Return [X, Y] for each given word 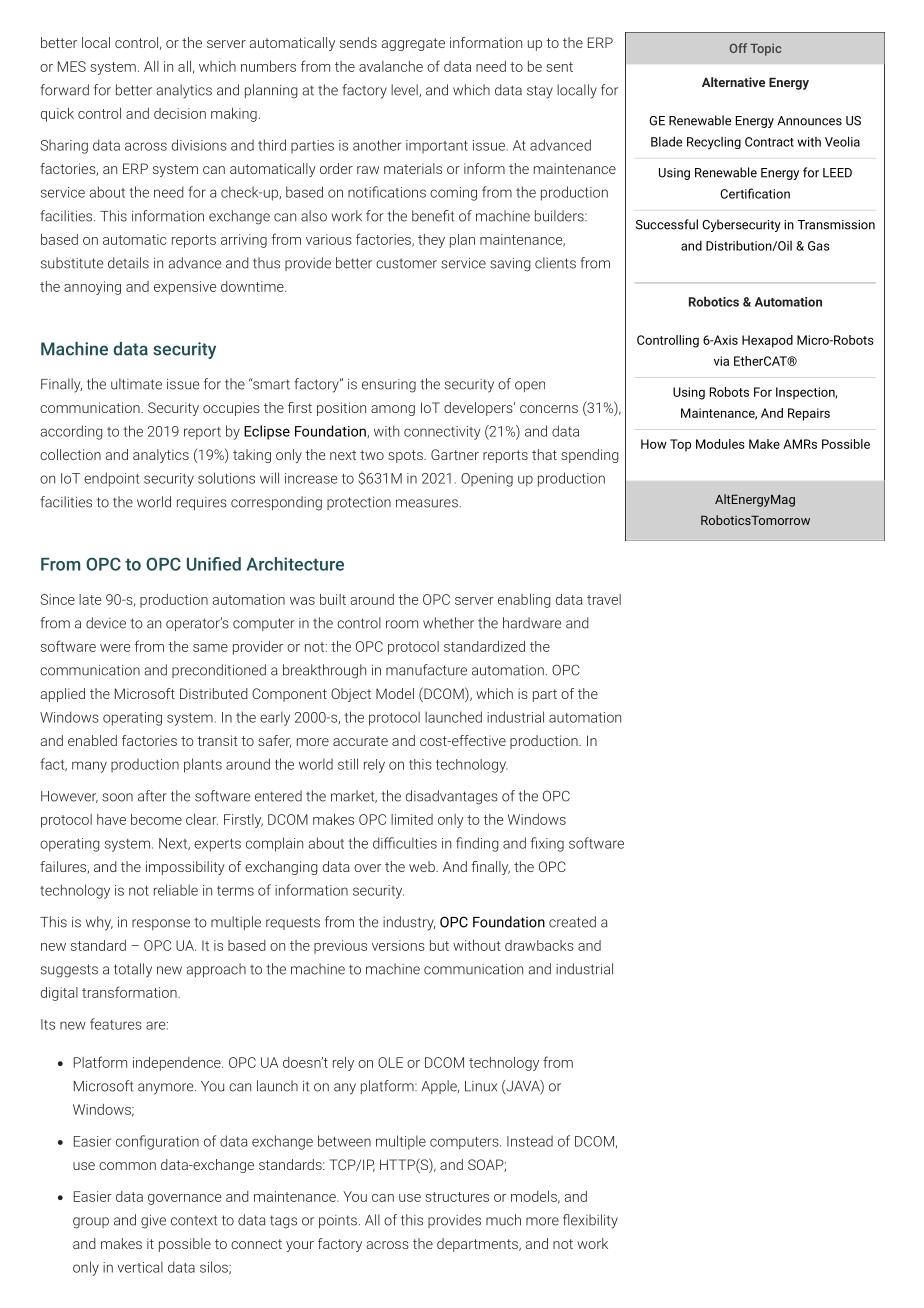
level [405, 90]
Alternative [733, 82]
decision [180, 113]
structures [457, 1197]
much [503, 1220]
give [153, 1222]
